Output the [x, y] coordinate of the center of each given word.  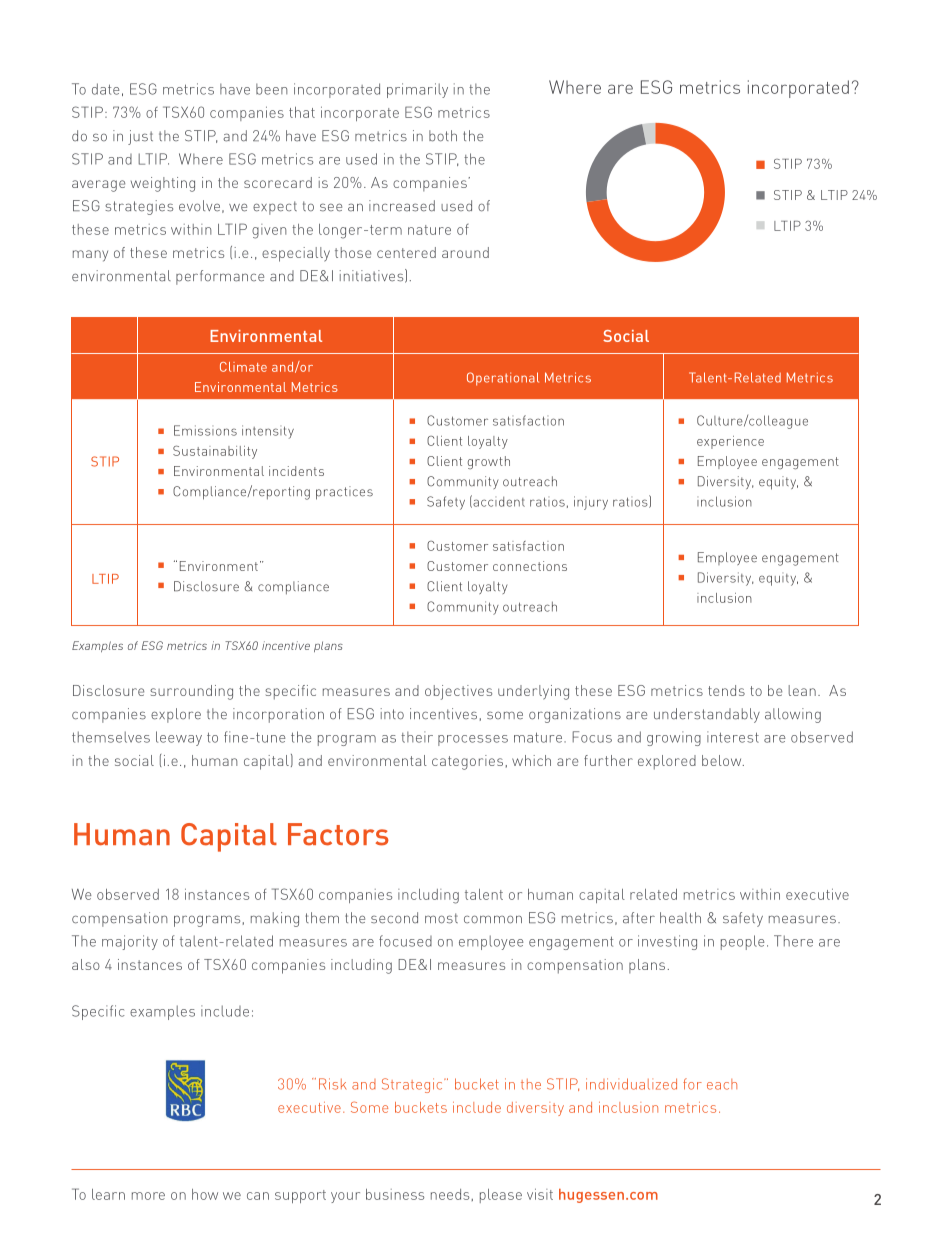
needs [450, 1194]
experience [730, 442]
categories [467, 762]
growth [489, 462]
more [148, 1196]
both [443, 136]
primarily [417, 90]
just [140, 137]
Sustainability [215, 452]
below [723, 760]
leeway [179, 738]
